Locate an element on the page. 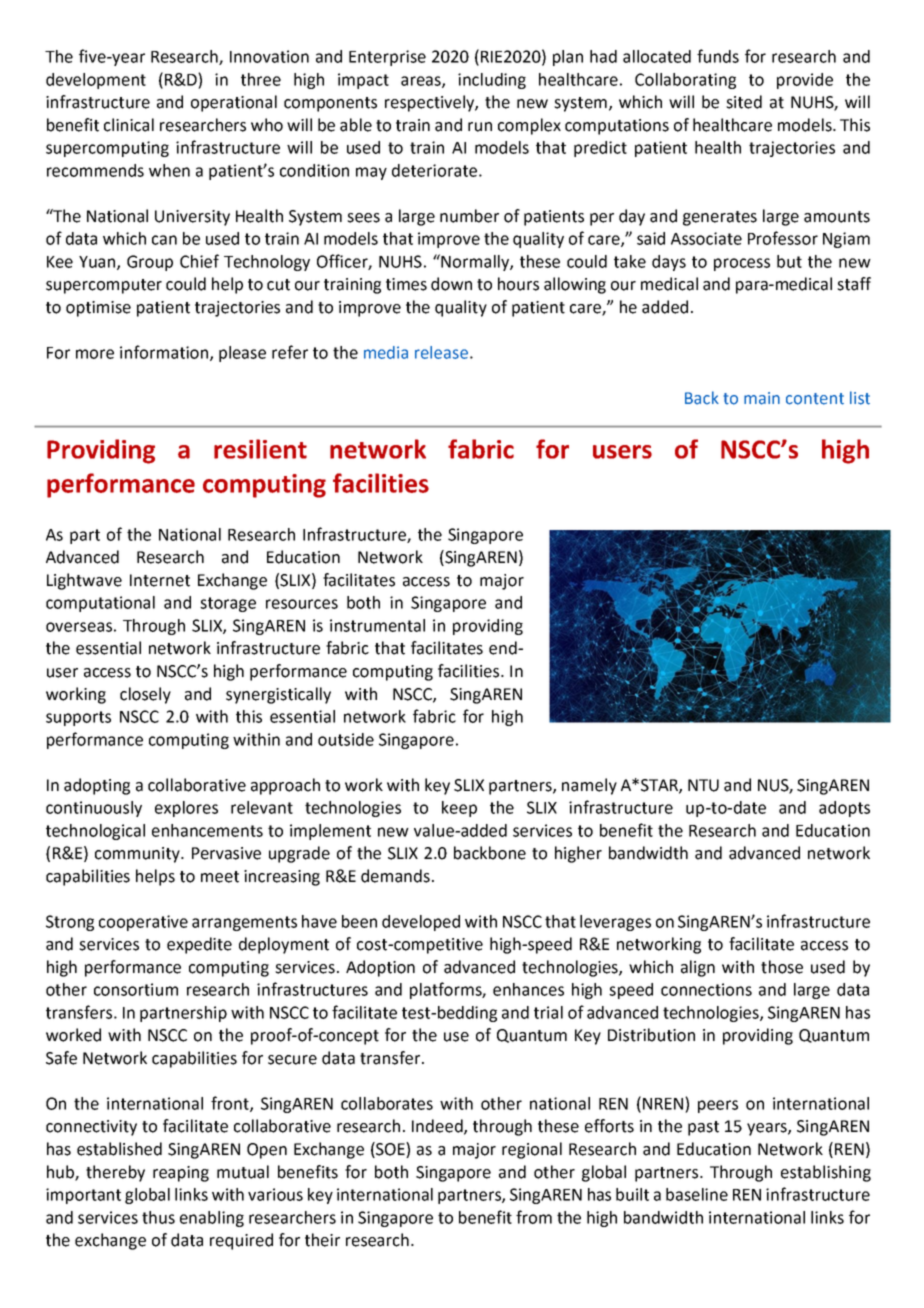 This document has height=1308, width=924. clinical is located at coordinates (129, 125).
